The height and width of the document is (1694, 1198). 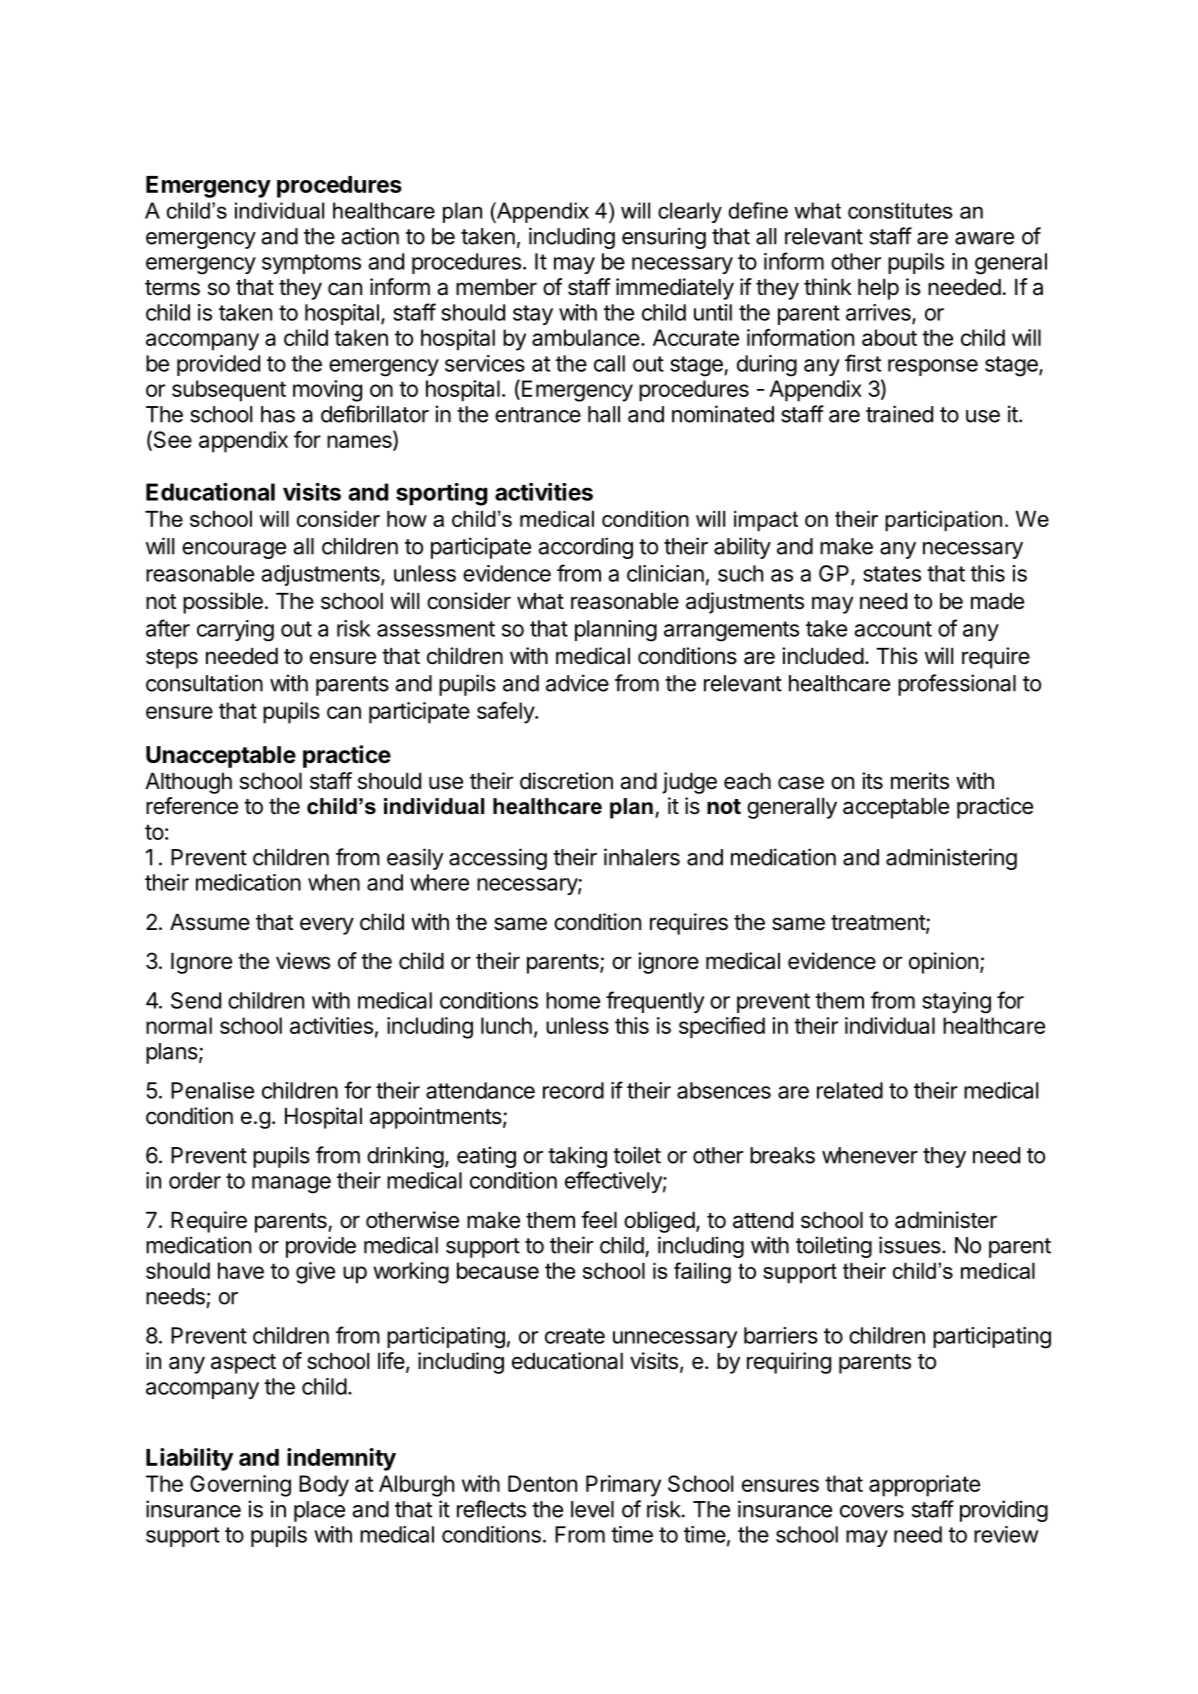 What do you see at coordinates (900, 210) in the document?
I see `constitutes` at bounding box center [900, 210].
